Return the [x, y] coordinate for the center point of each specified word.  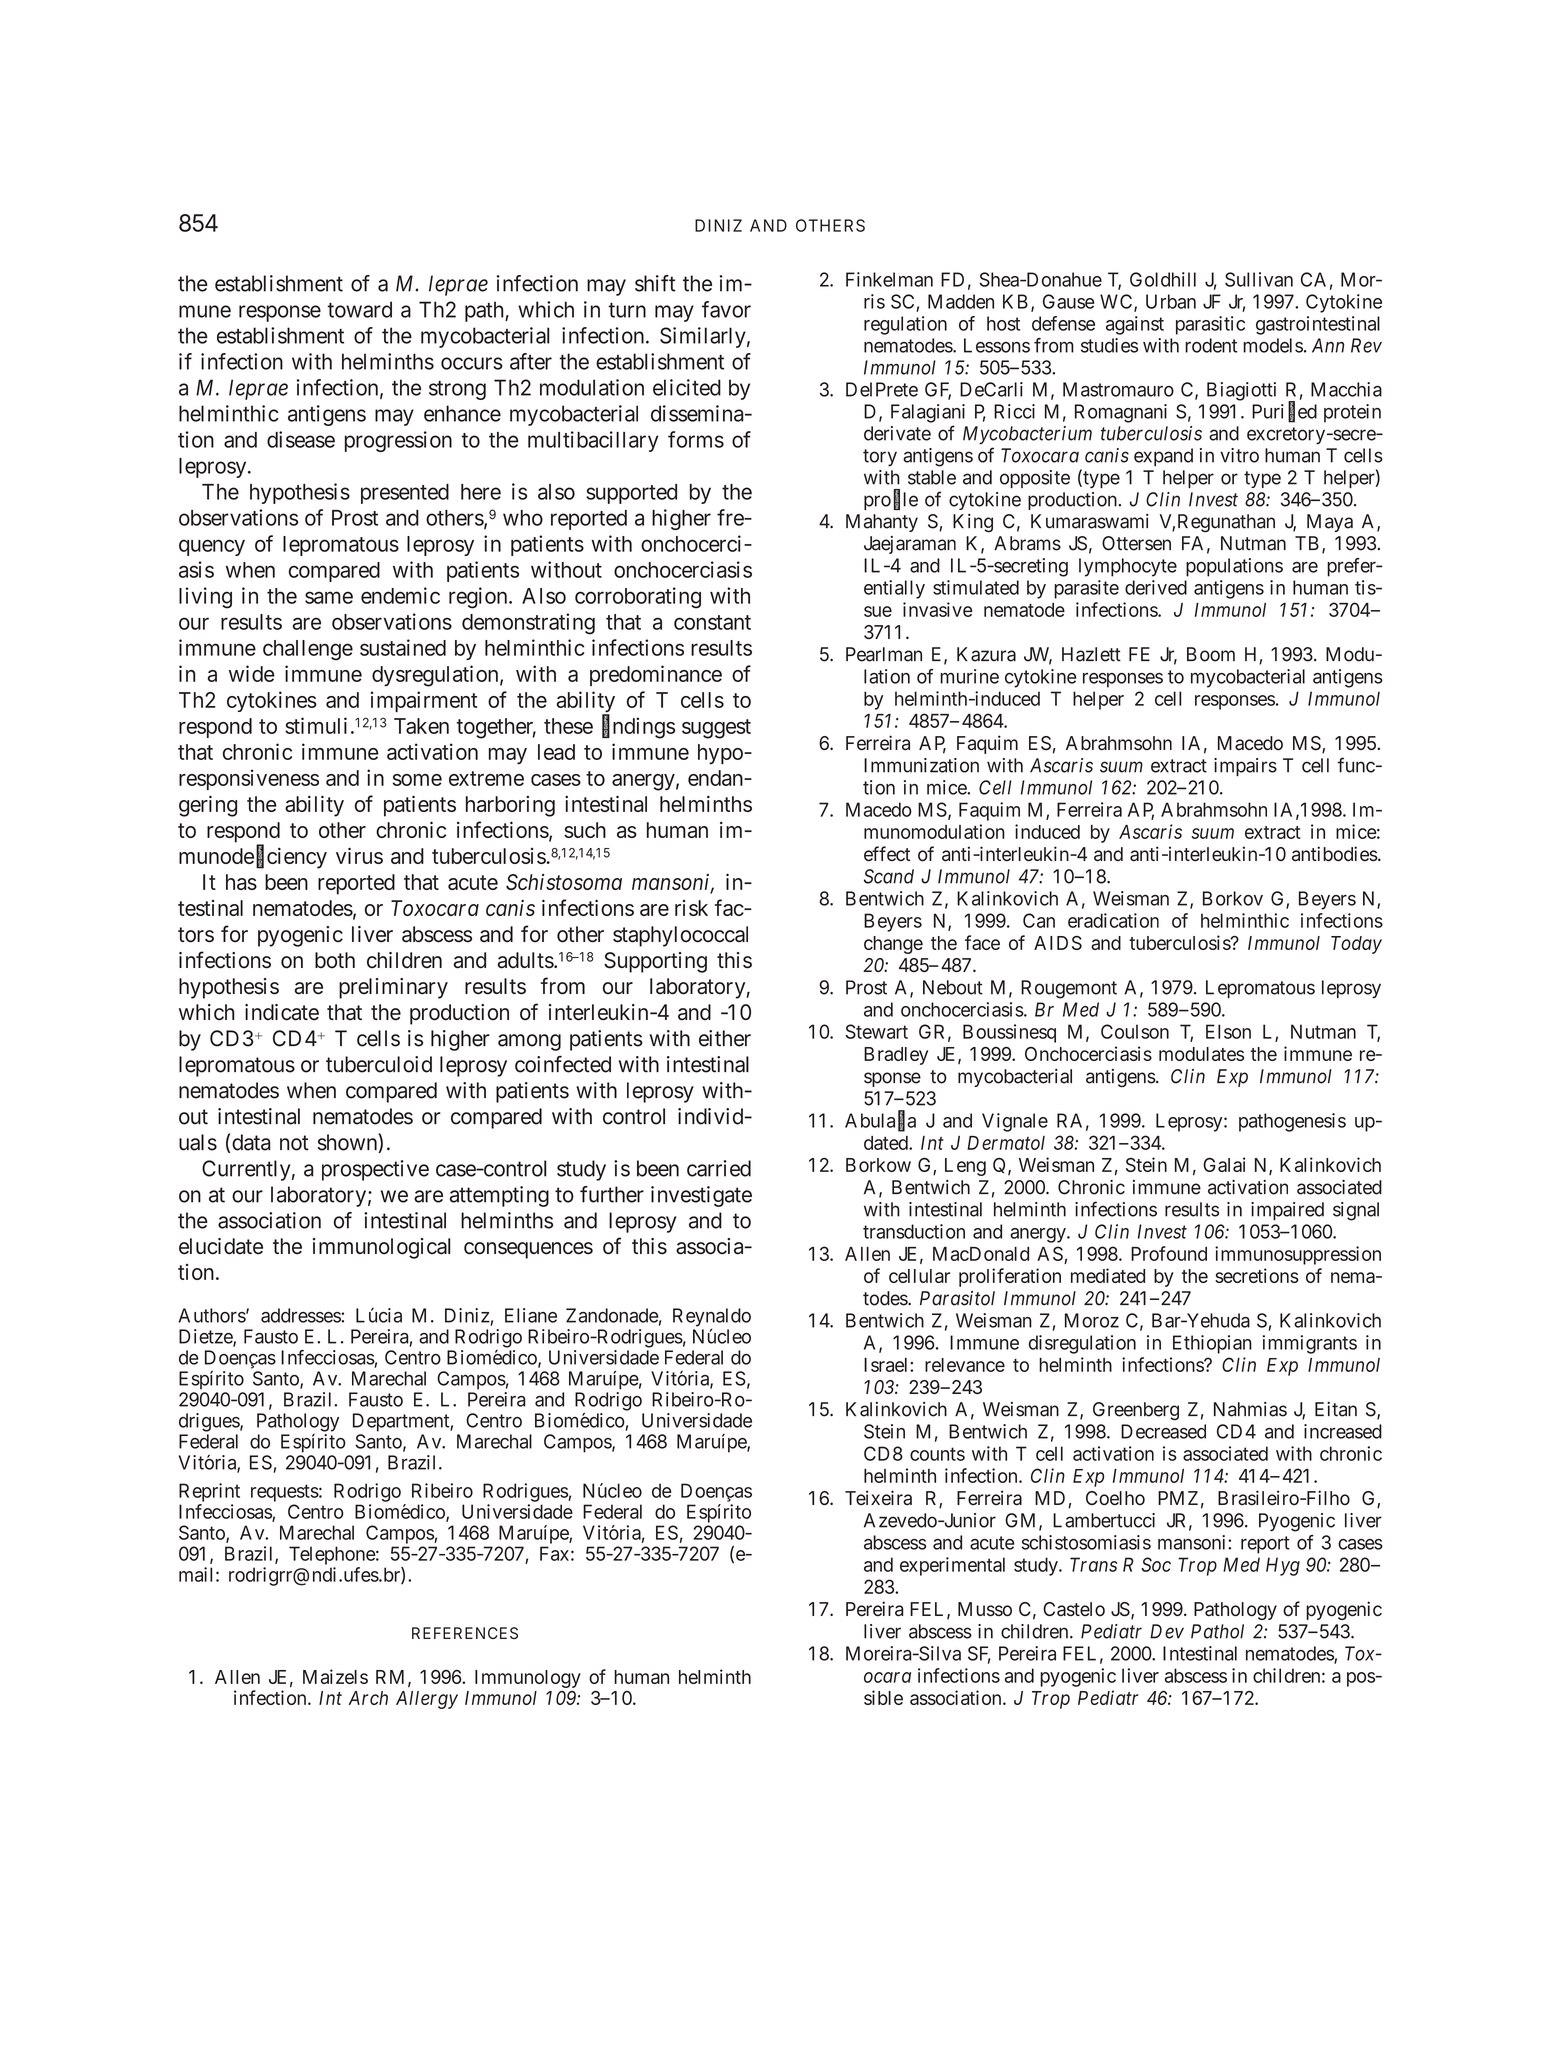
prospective [375, 1170]
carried [719, 1168]
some [417, 780]
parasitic [1210, 325]
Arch [368, 1698]
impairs [1245, 767]
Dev [1167, 1631]
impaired [1287, 1211]
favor [726, 309]
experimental [952, 1566]
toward [359, 309]
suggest [716, 729]
